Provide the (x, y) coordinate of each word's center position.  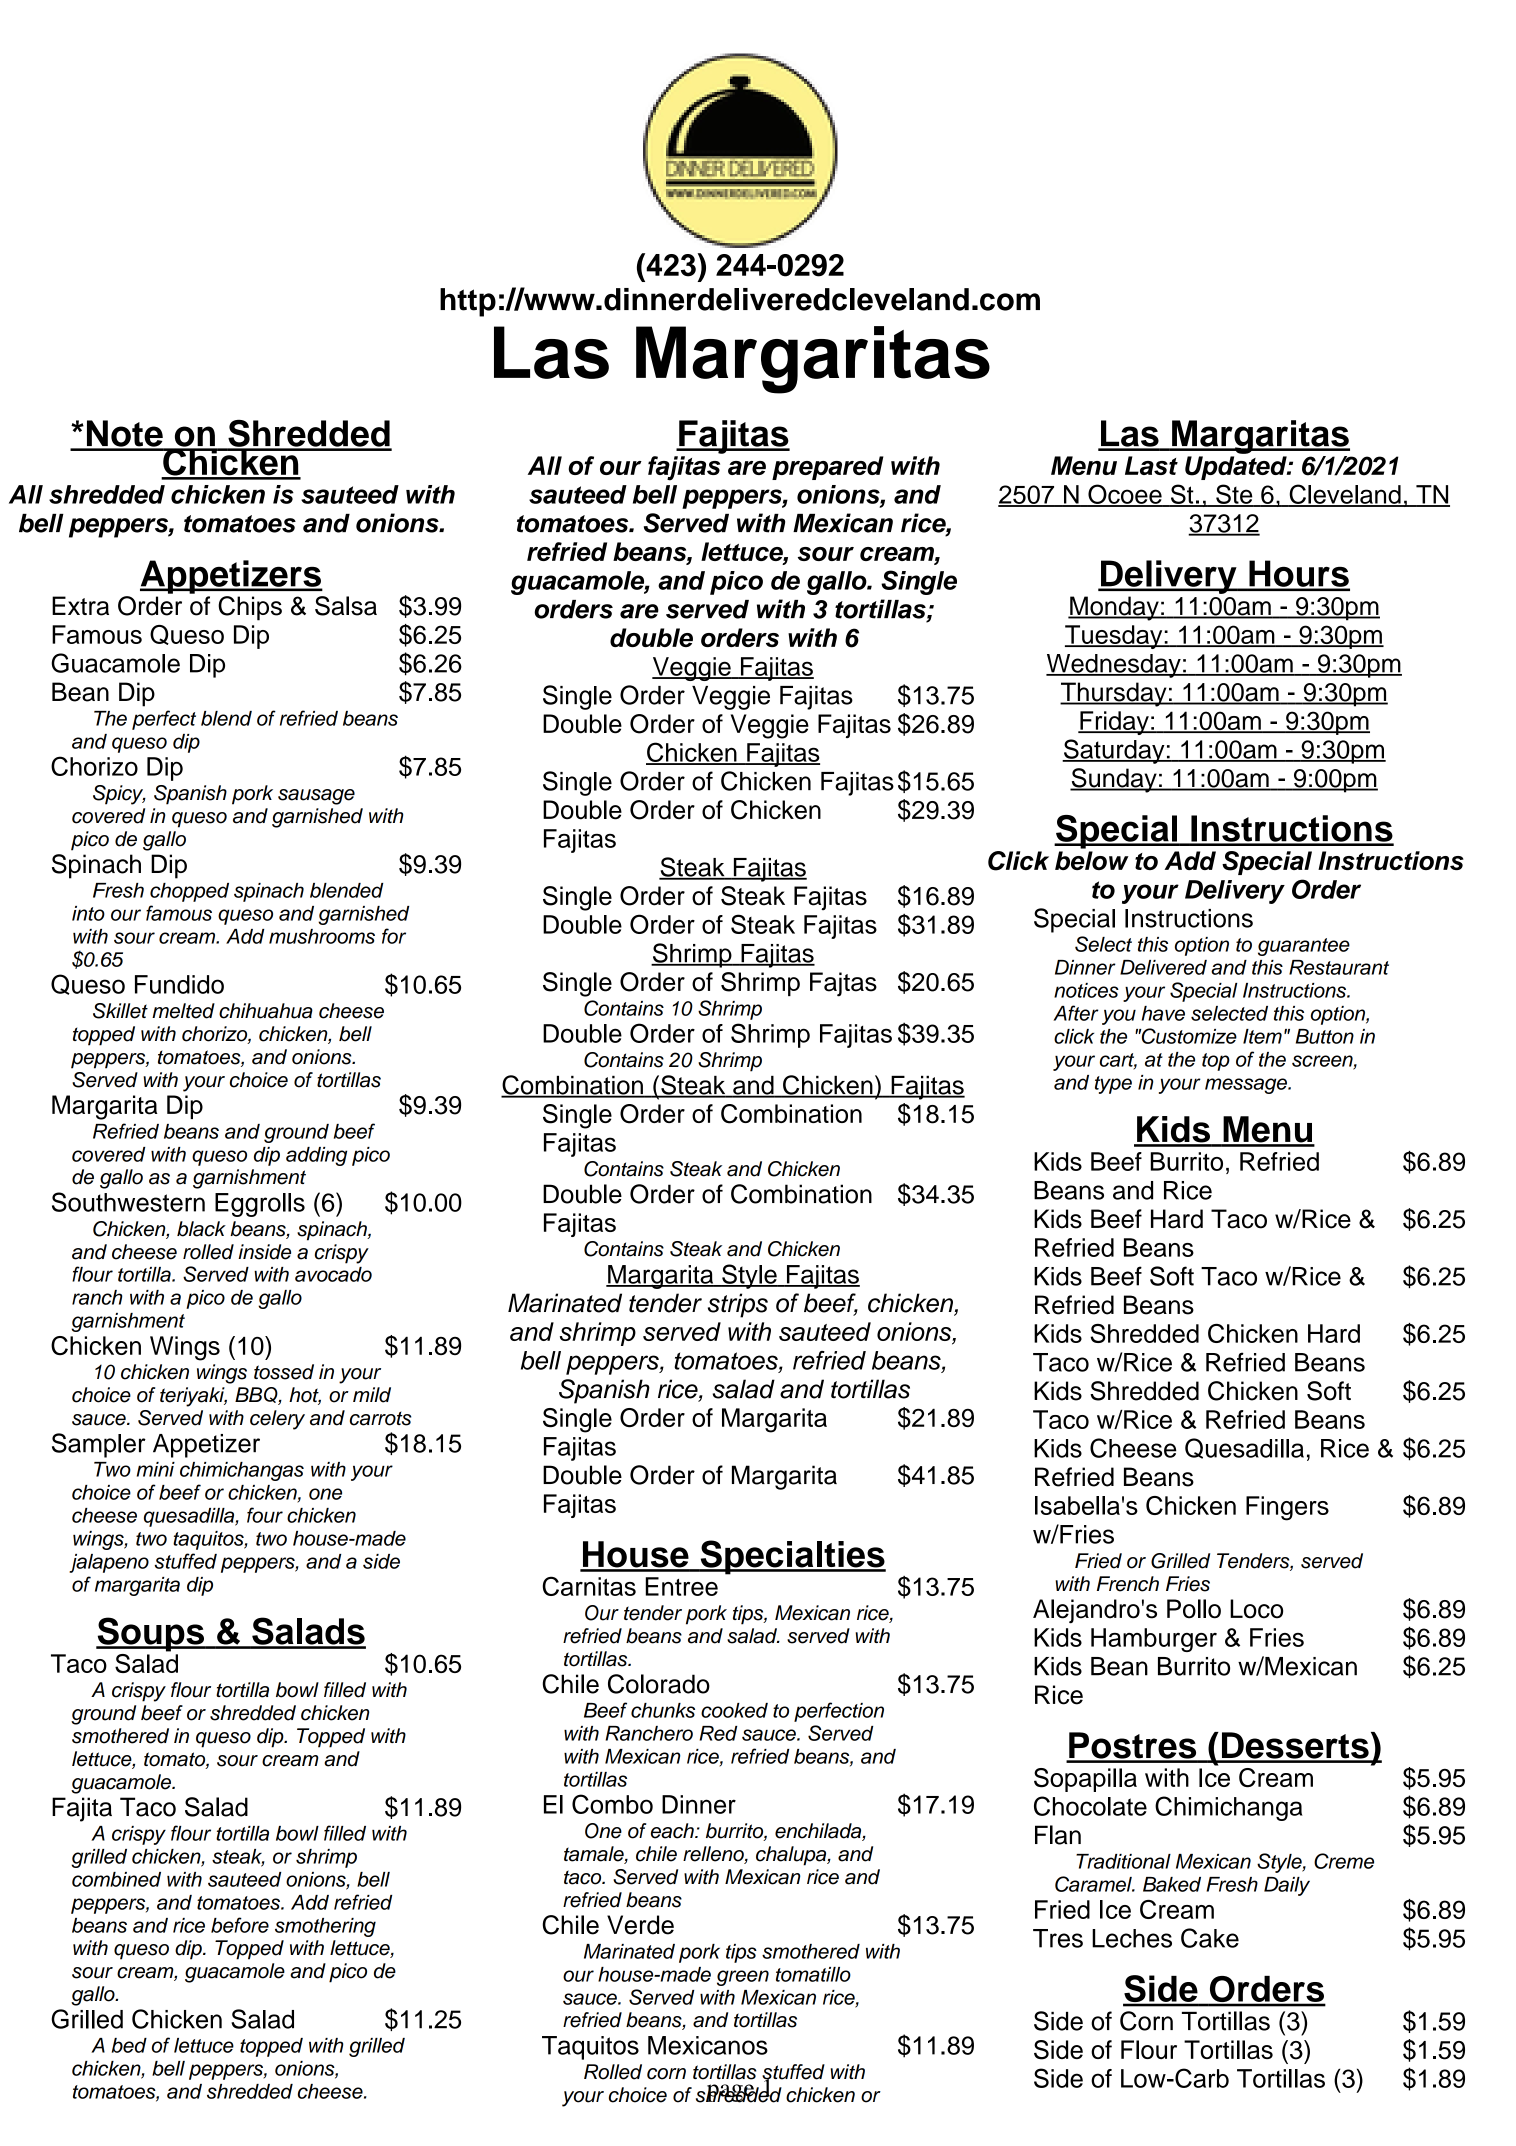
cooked (734, 1710)
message (1247, 1086)
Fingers (1287, 1508)
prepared (828, 468)
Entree (681, 1586)
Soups (151, 1634)
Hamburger (1154, 1640)
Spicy (119, 795)
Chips (250, 608)
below (1092, 860)
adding (316, 1156)
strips (738, 1305)
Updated (1237, 468)
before (240, 1925)
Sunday (1114, 780)
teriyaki (193, 1397)
